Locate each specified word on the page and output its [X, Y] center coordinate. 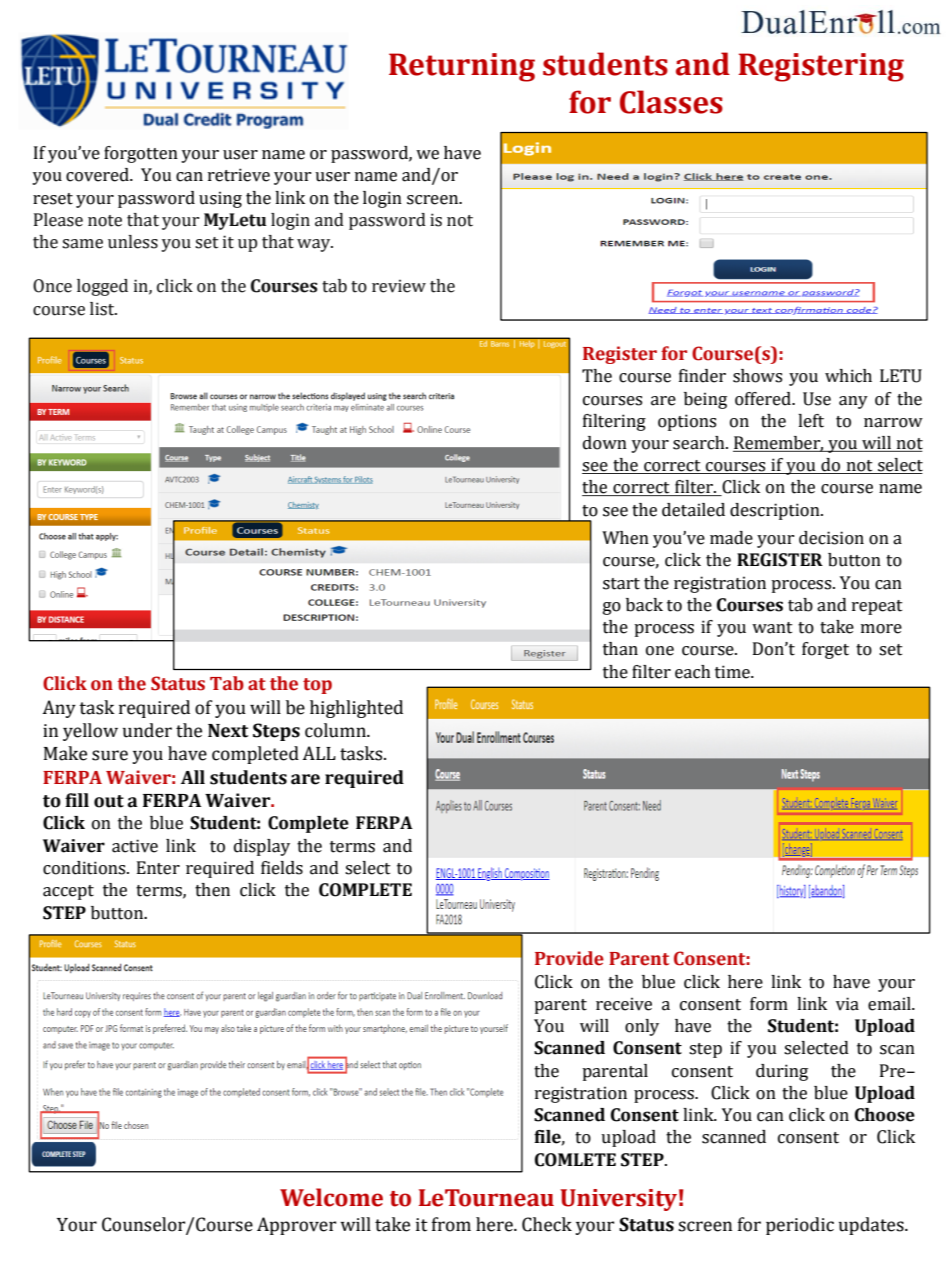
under [147, 730]
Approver [296, 1226]
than [620, 649]
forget [825, 650]
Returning [462, 67]
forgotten [141, 154]
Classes [671, 102]
